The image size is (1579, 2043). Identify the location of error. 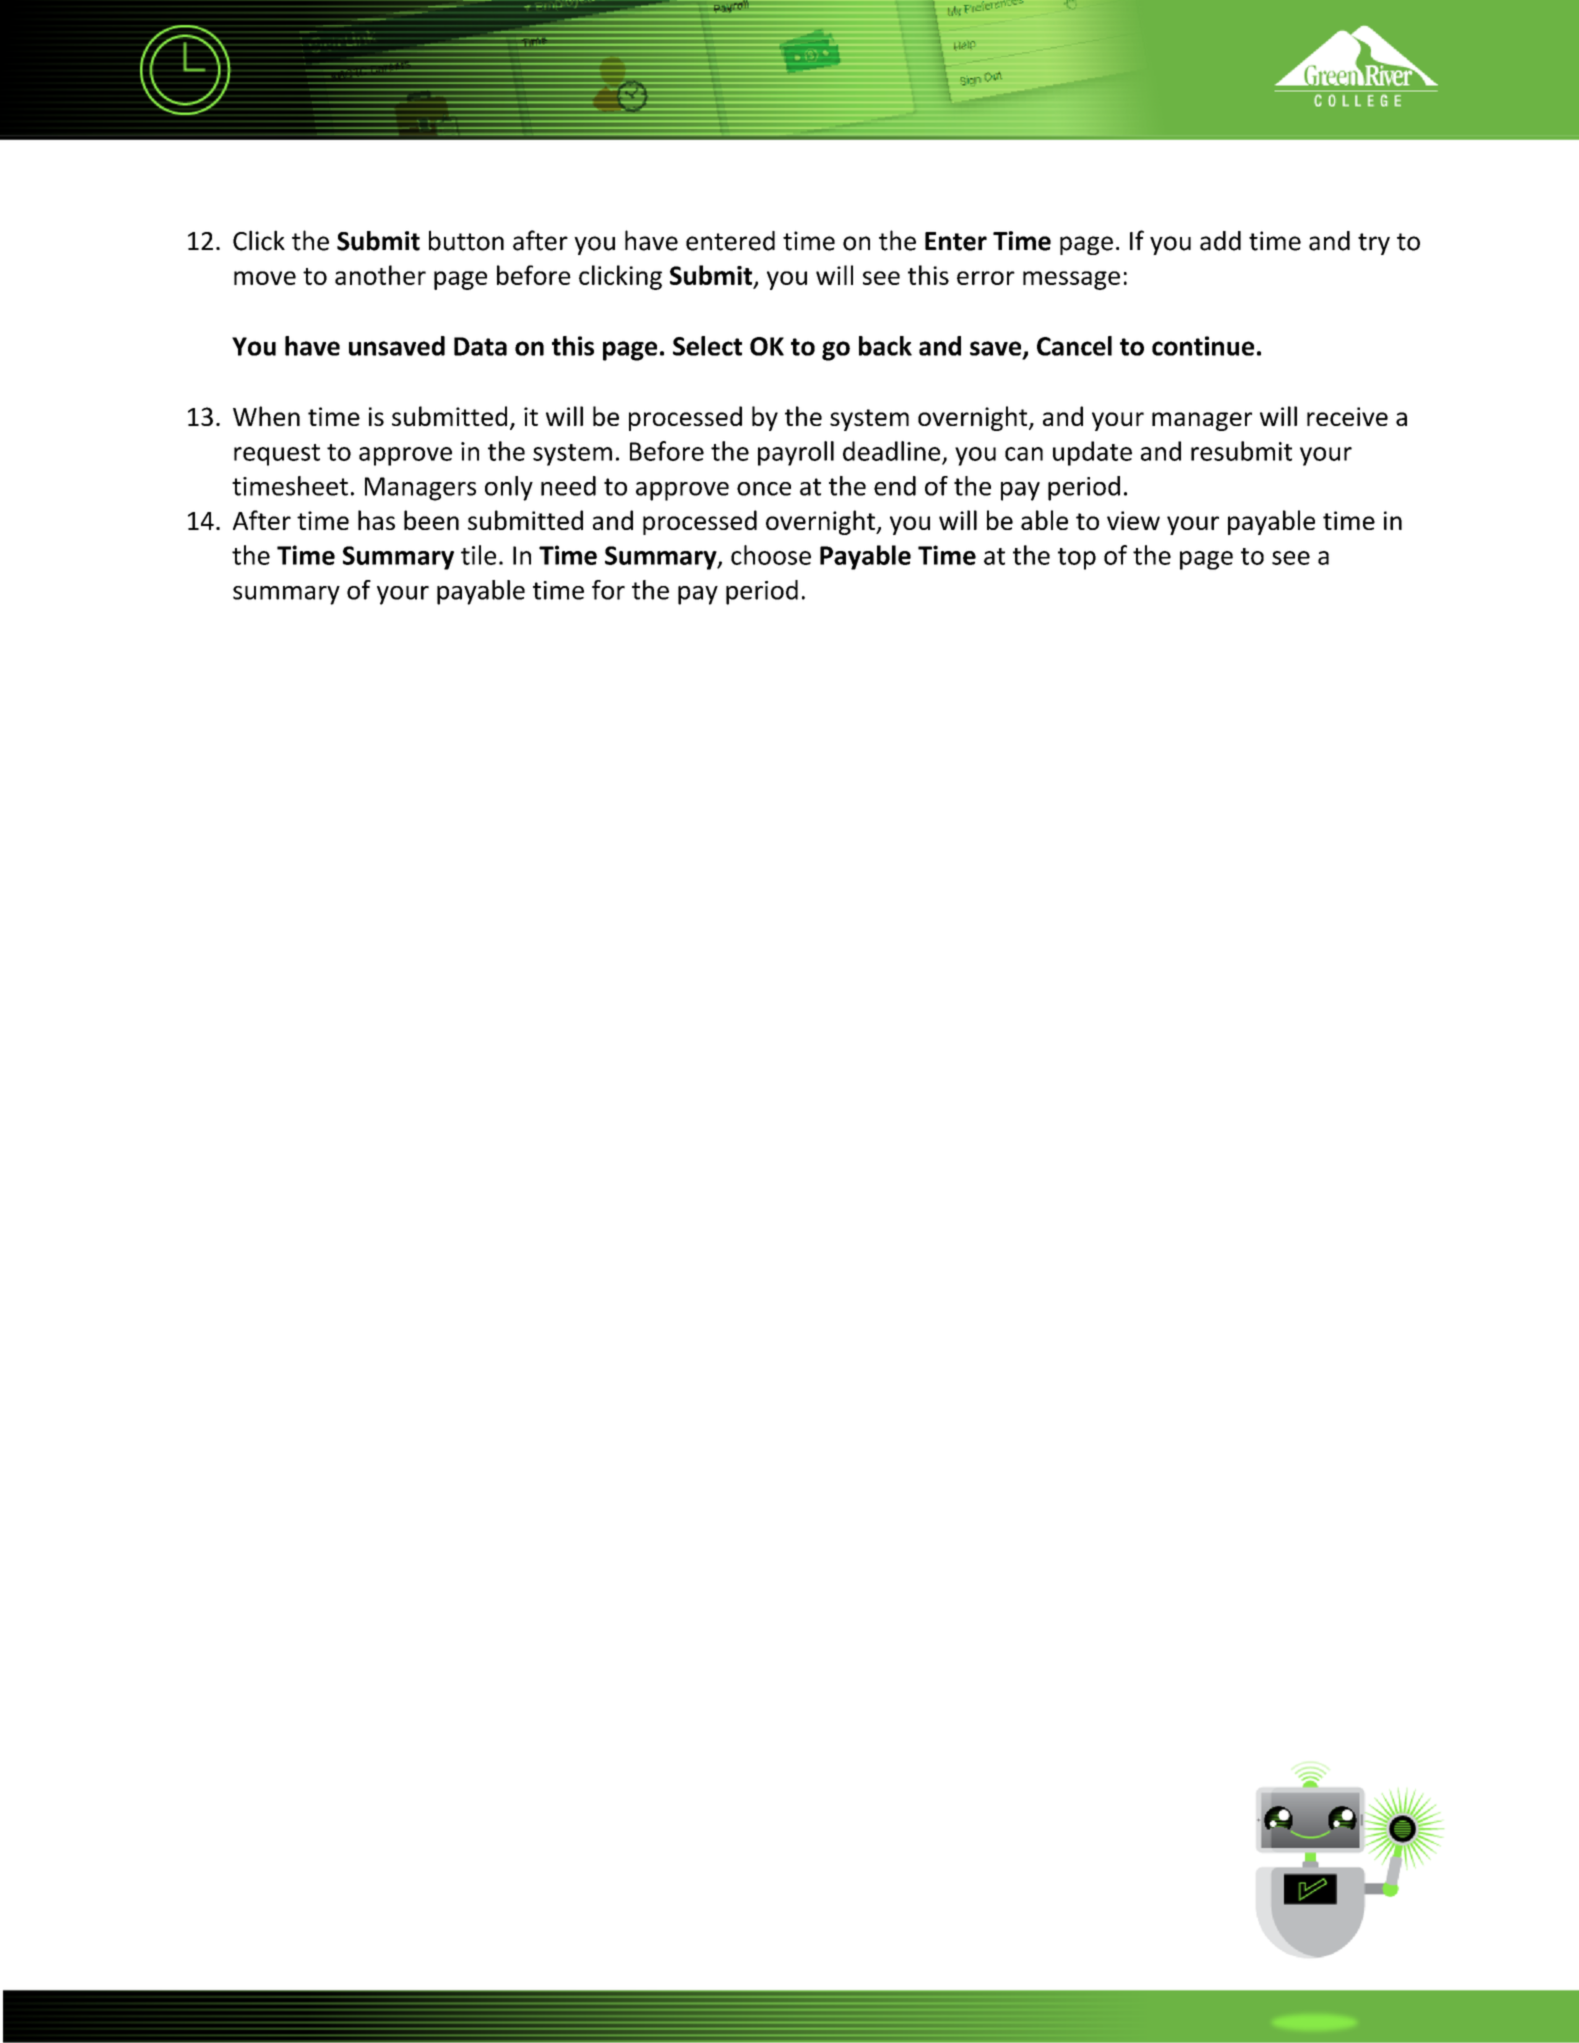
(986, 278).
